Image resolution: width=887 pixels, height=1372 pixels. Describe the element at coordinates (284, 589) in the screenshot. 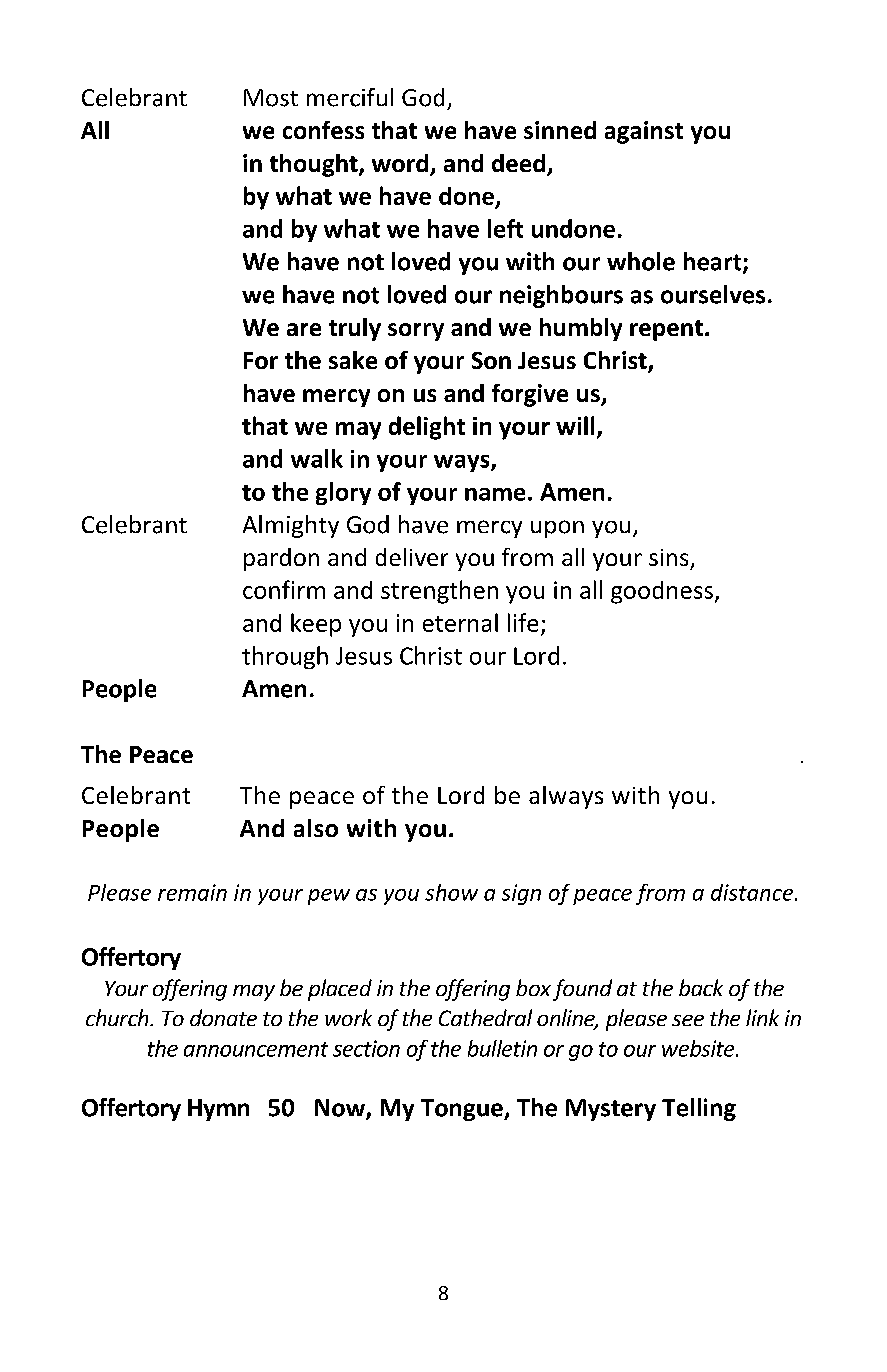

I see `confirm` at that location.
